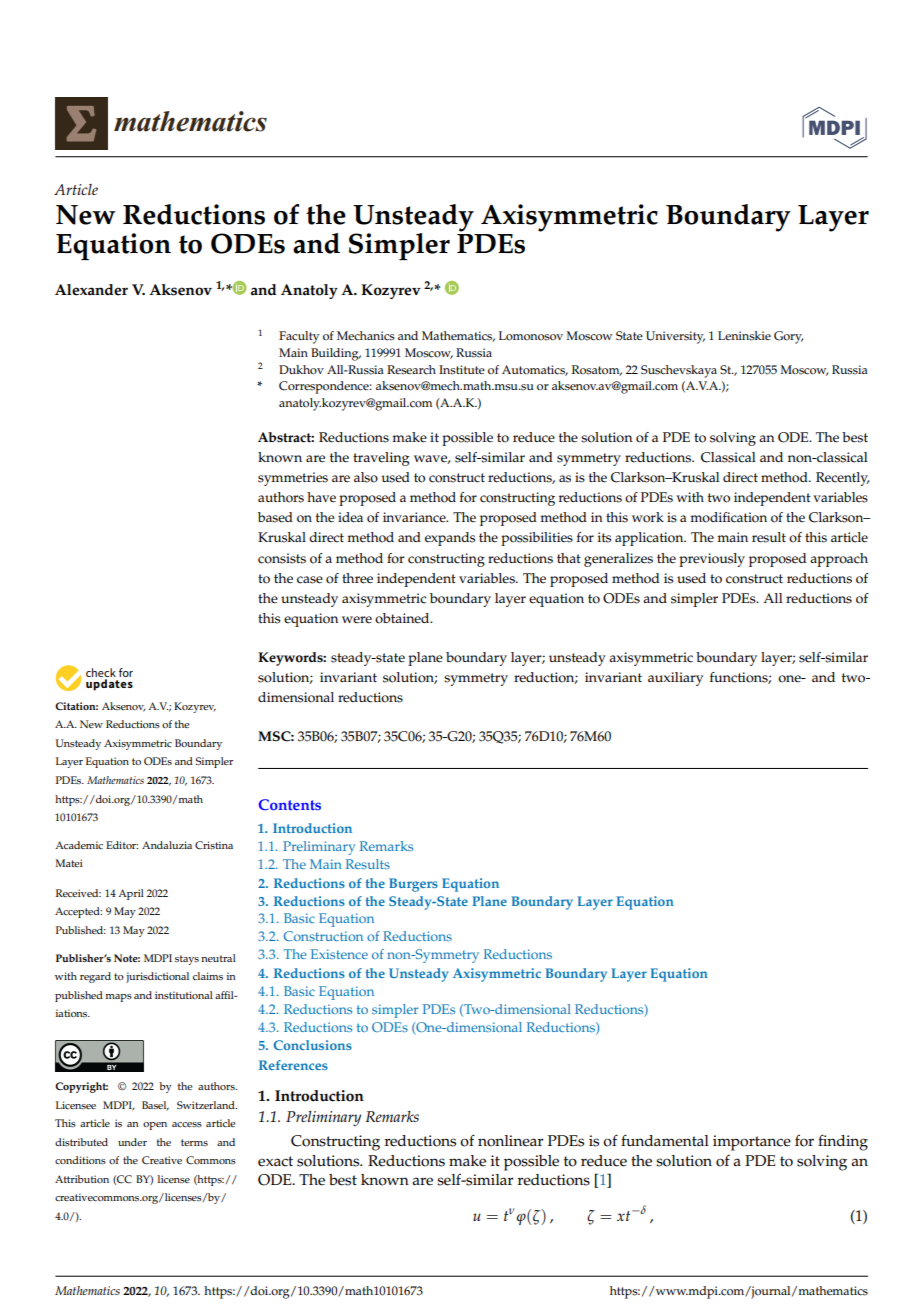 The width and height of the screenshot is (924, 1308). What do you see at coordinates (194, 1142) in the screenshot?
I see `terms` at bounding box center [194, 1142].
